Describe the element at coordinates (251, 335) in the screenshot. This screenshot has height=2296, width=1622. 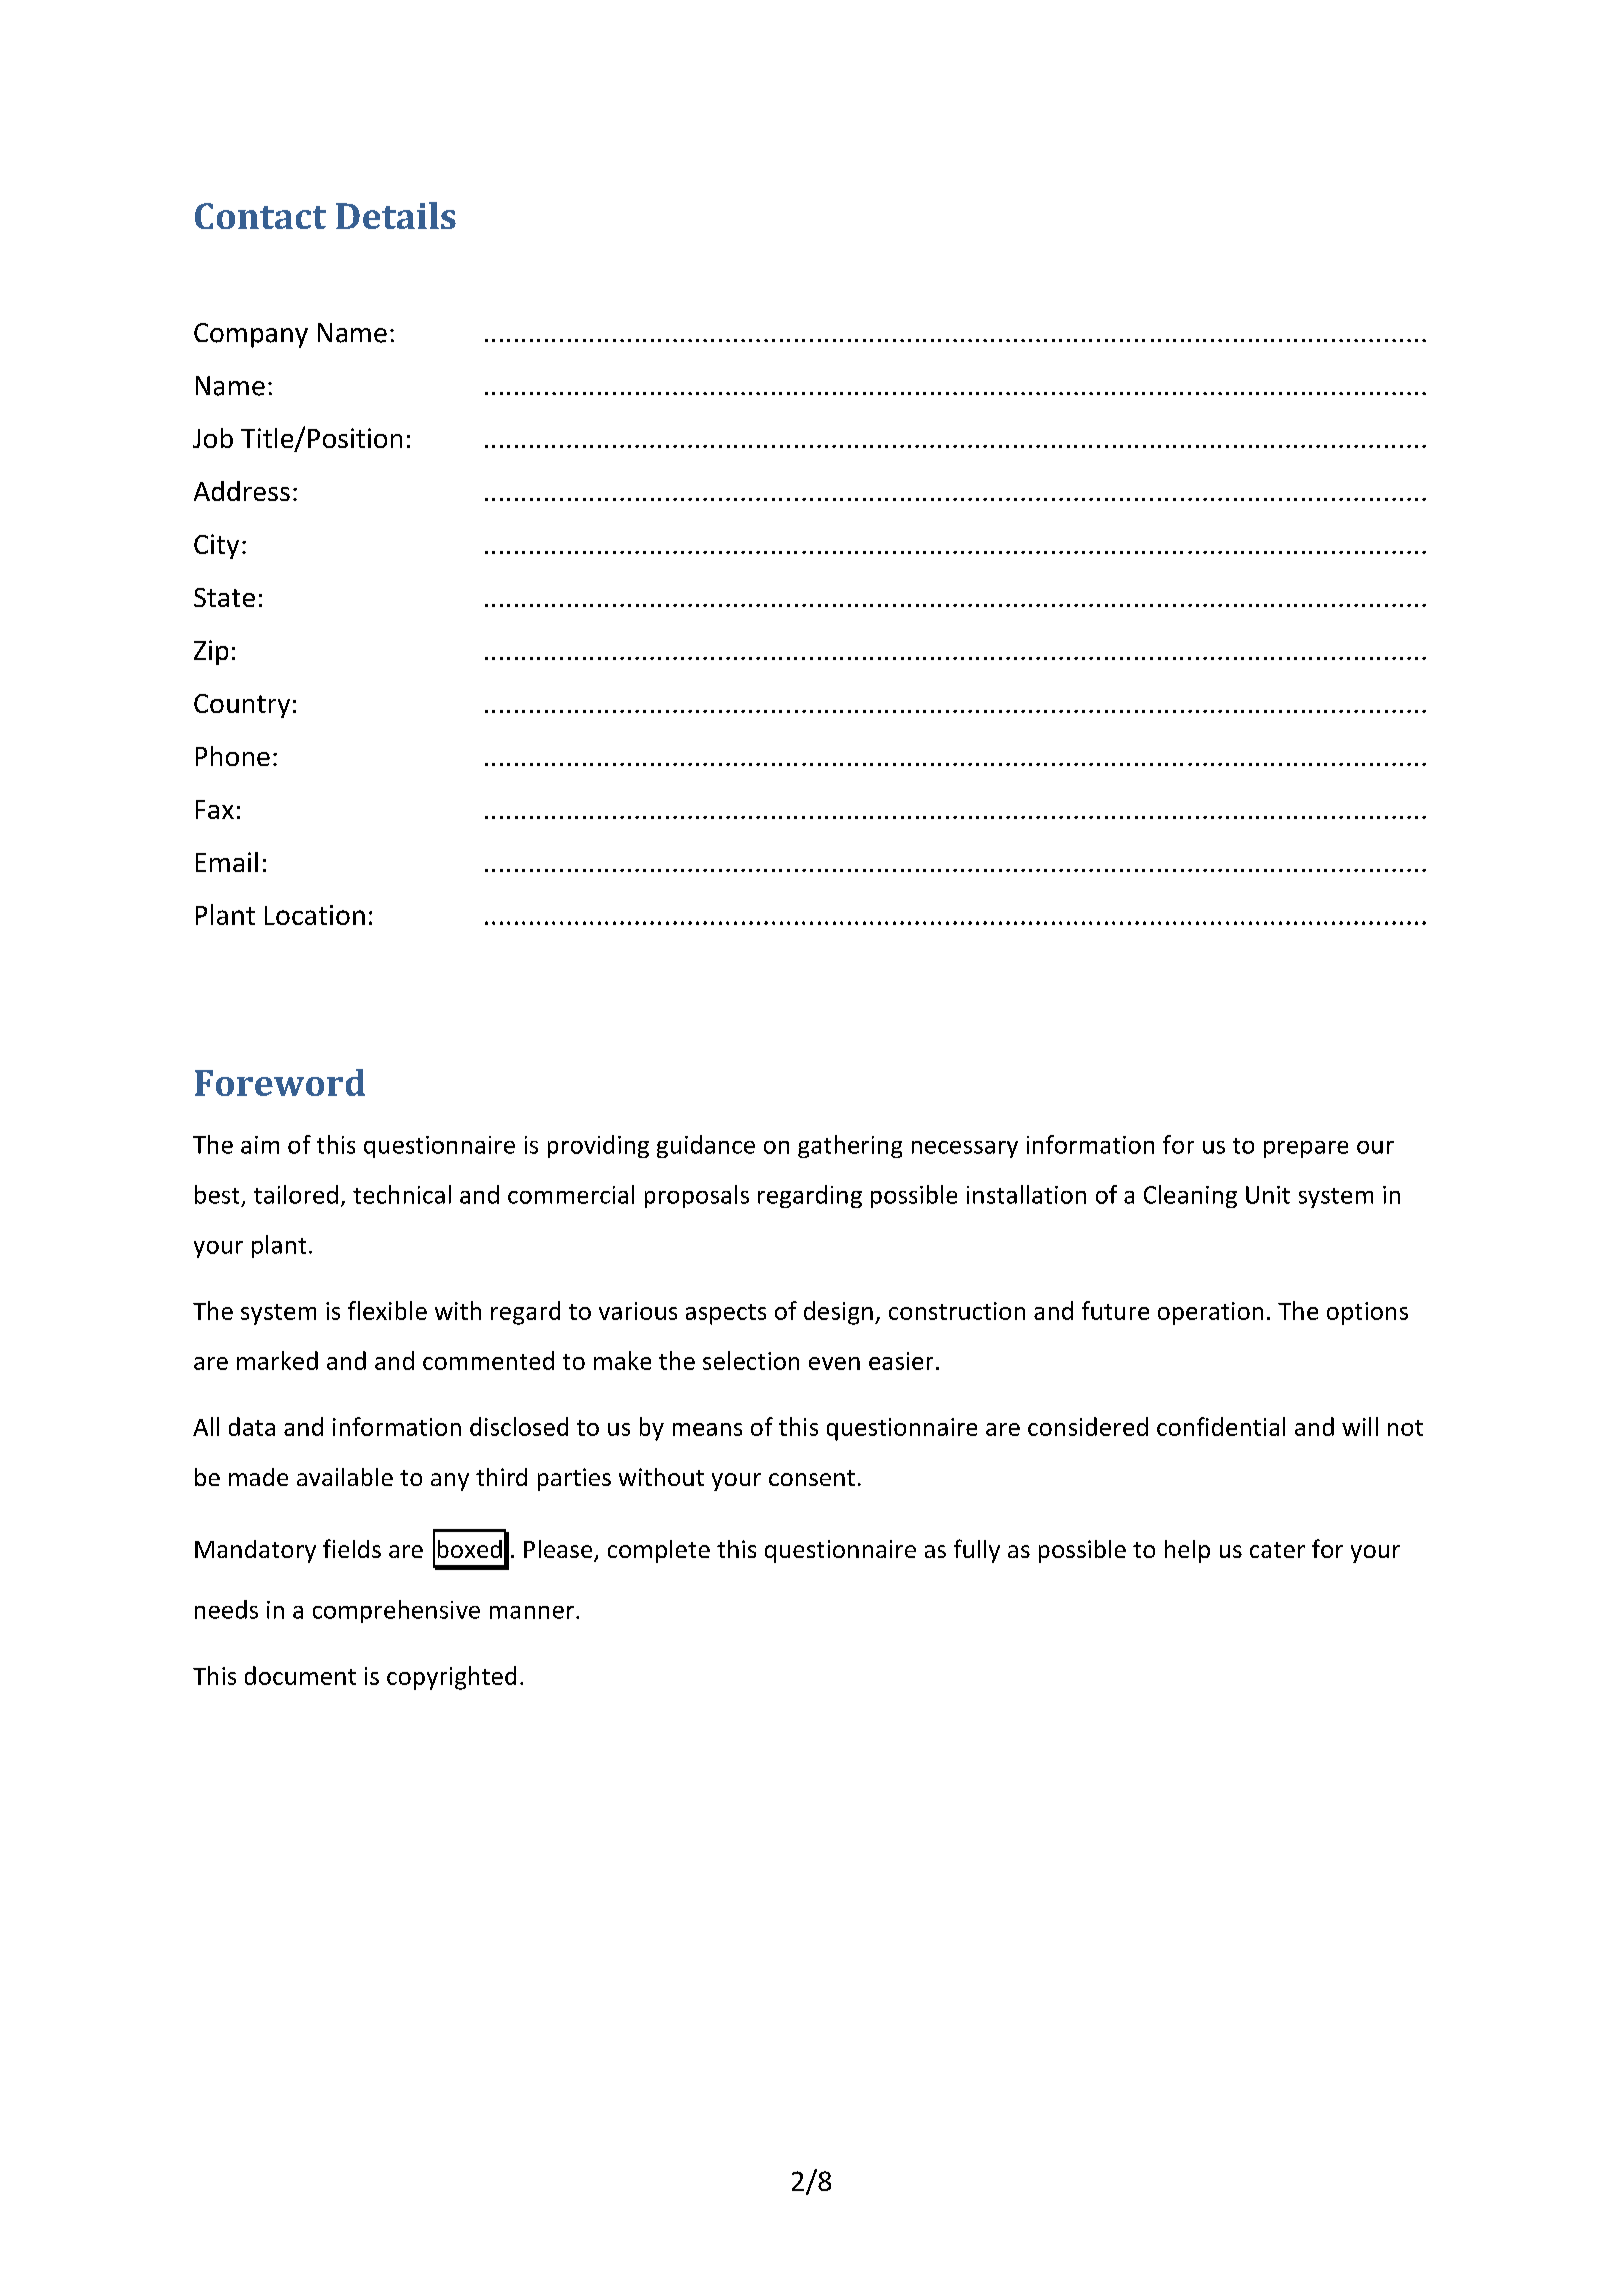
I see `Company` at that location.
